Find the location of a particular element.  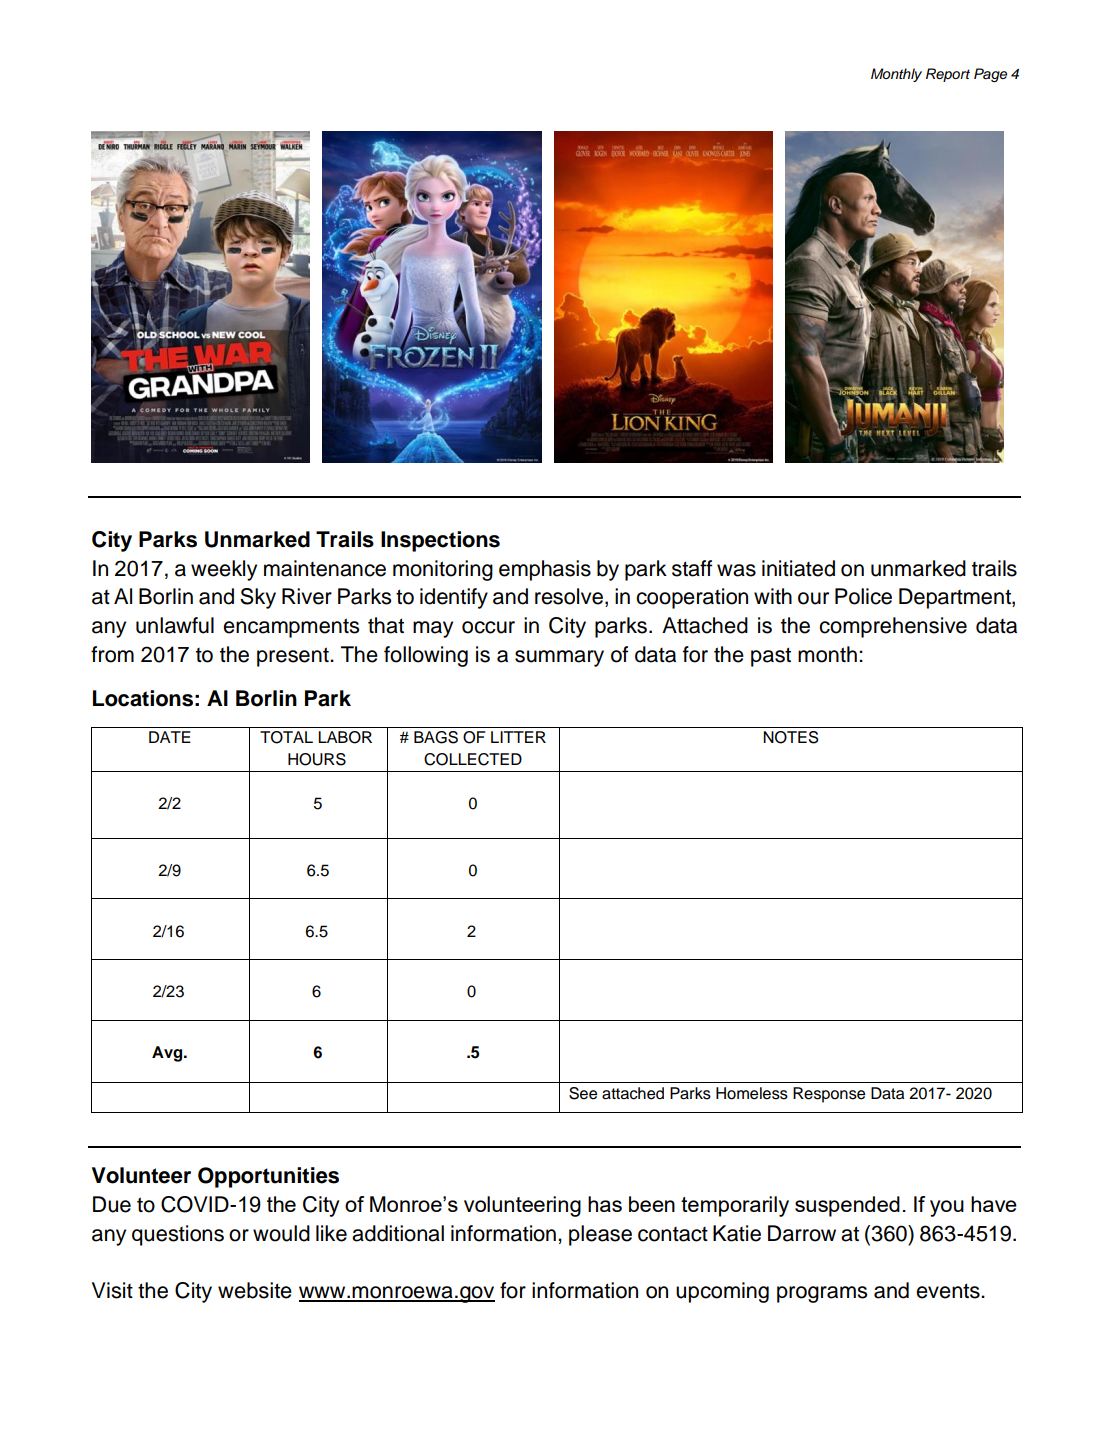

initiated is located at coordinates (798, 568).
